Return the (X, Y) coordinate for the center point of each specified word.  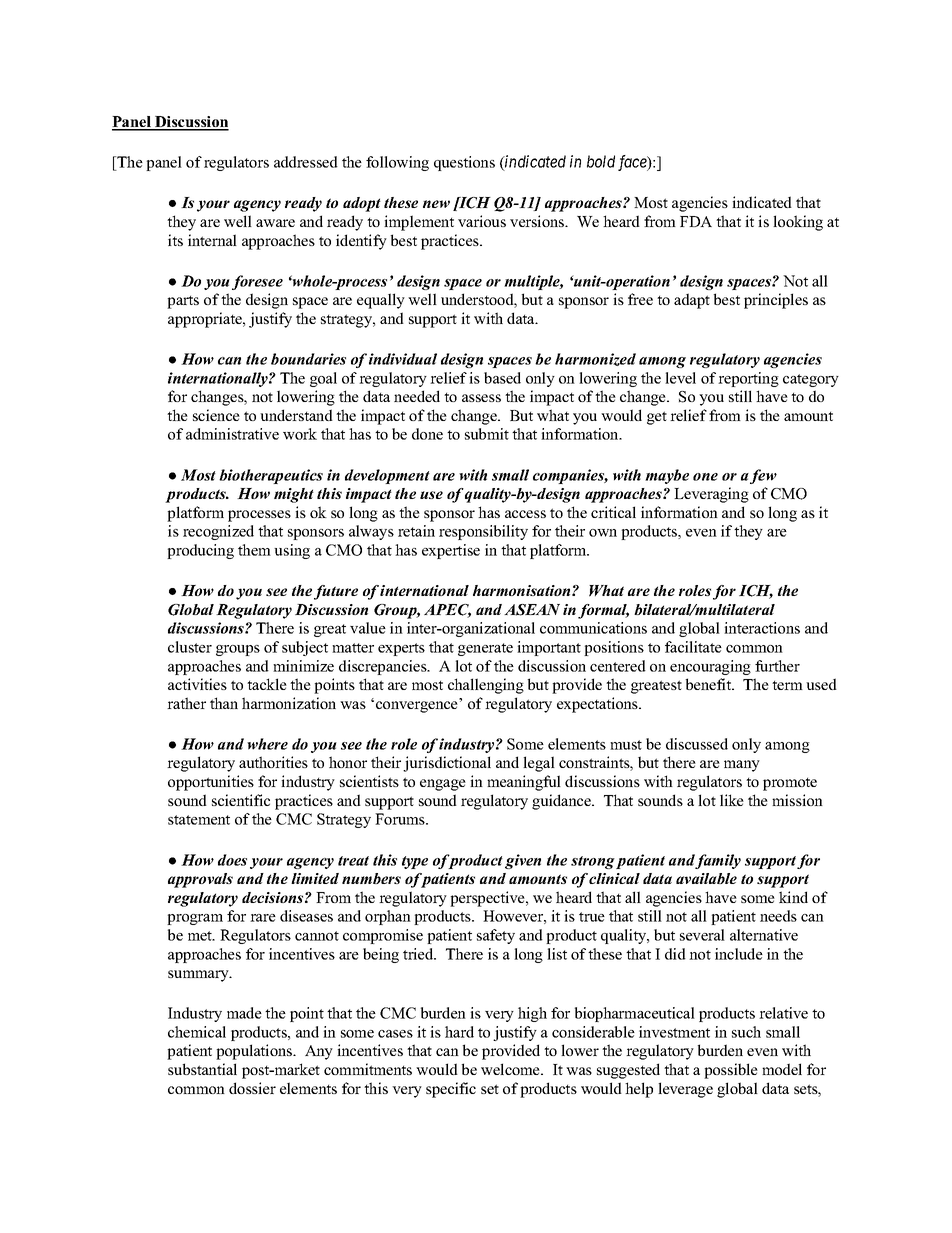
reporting (748, 379)
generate (485, 649)
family (718, 861)
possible (731, 1071)
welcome (511, 1069)
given (523, 861)
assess (481, 398)
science (216, 415)
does (232, 860)
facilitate (693, 647)
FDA (696, 221)
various (482, 221)
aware (275, 223)
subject (305, 648)
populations (255, 1052)
